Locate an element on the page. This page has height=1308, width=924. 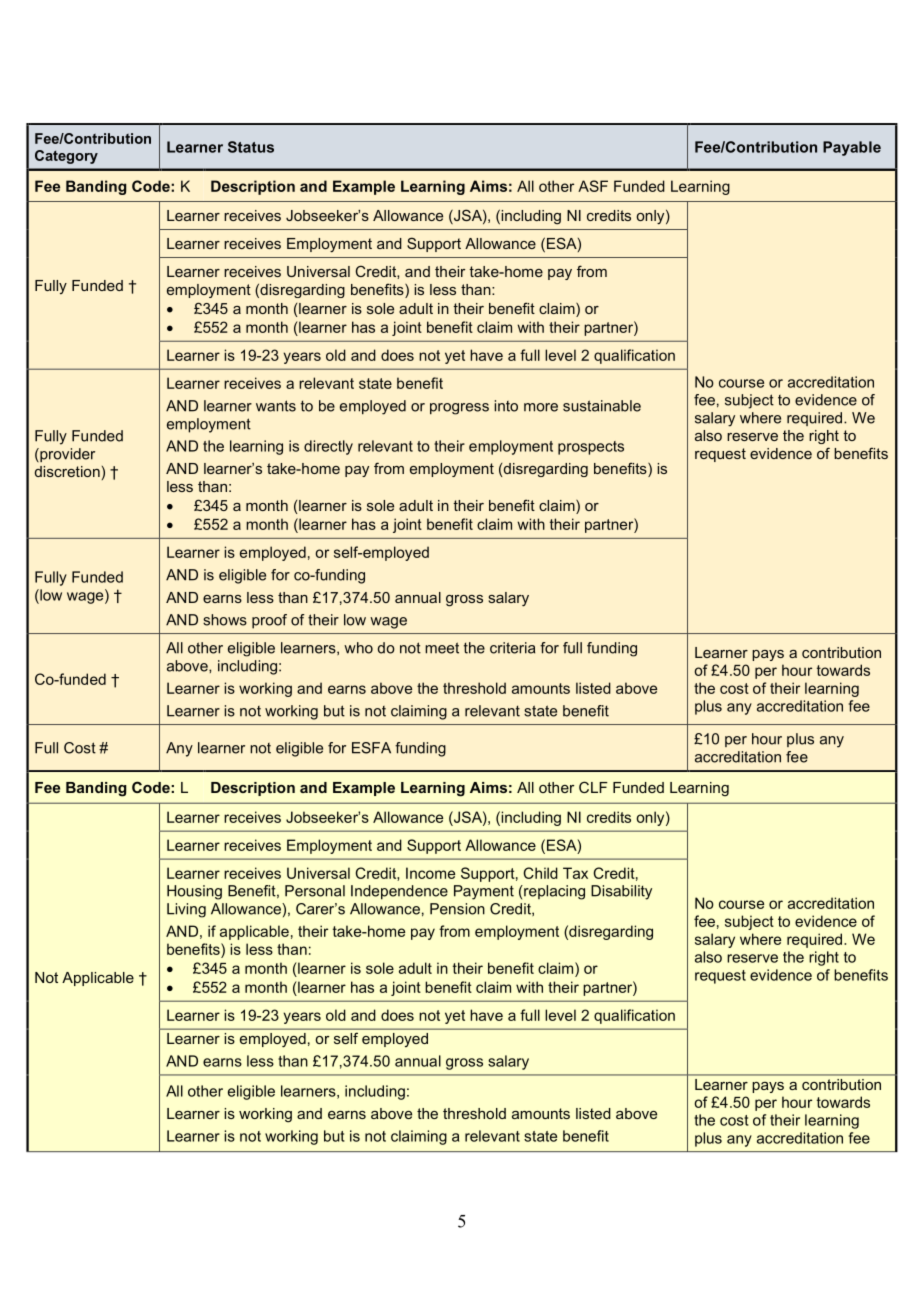
meet is located at coordinates (442, 648).
